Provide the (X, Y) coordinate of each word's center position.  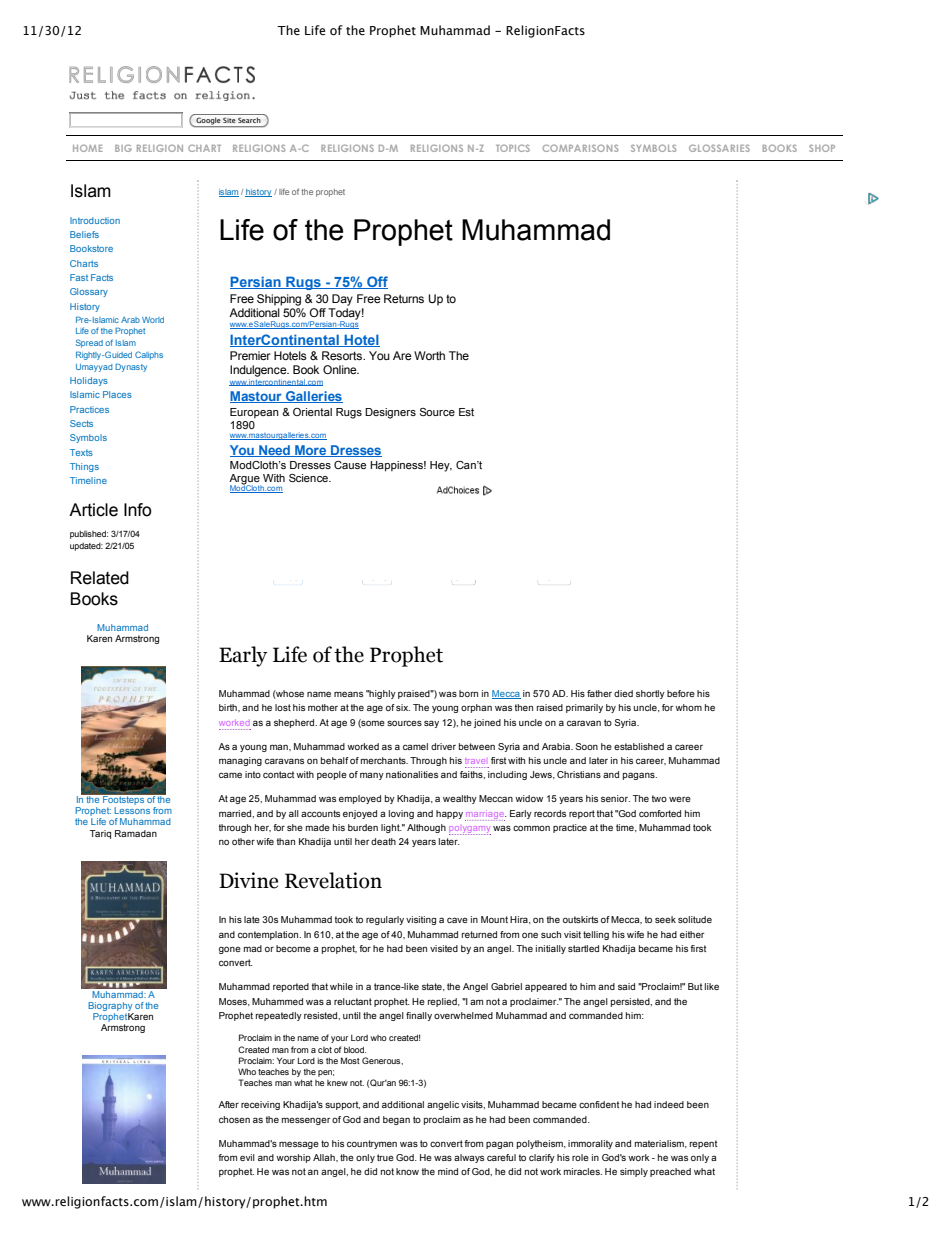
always (469, 1158)
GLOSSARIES (719, 148)
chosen (234, 1119)
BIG (123, 148)
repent (703, 1144)
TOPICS (513, 148)
